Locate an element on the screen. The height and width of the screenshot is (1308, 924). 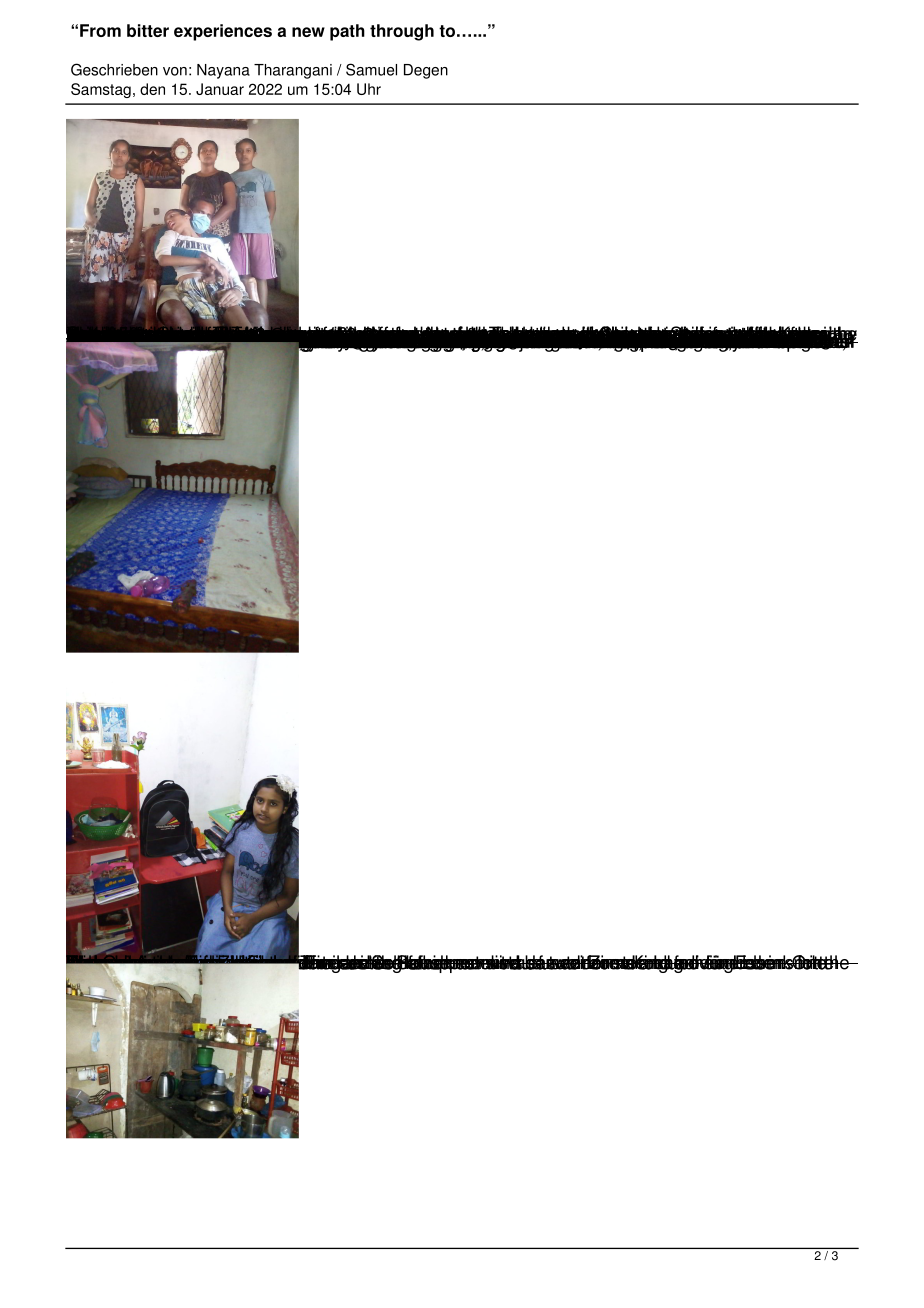
through is located at coordinates (402, 32).
